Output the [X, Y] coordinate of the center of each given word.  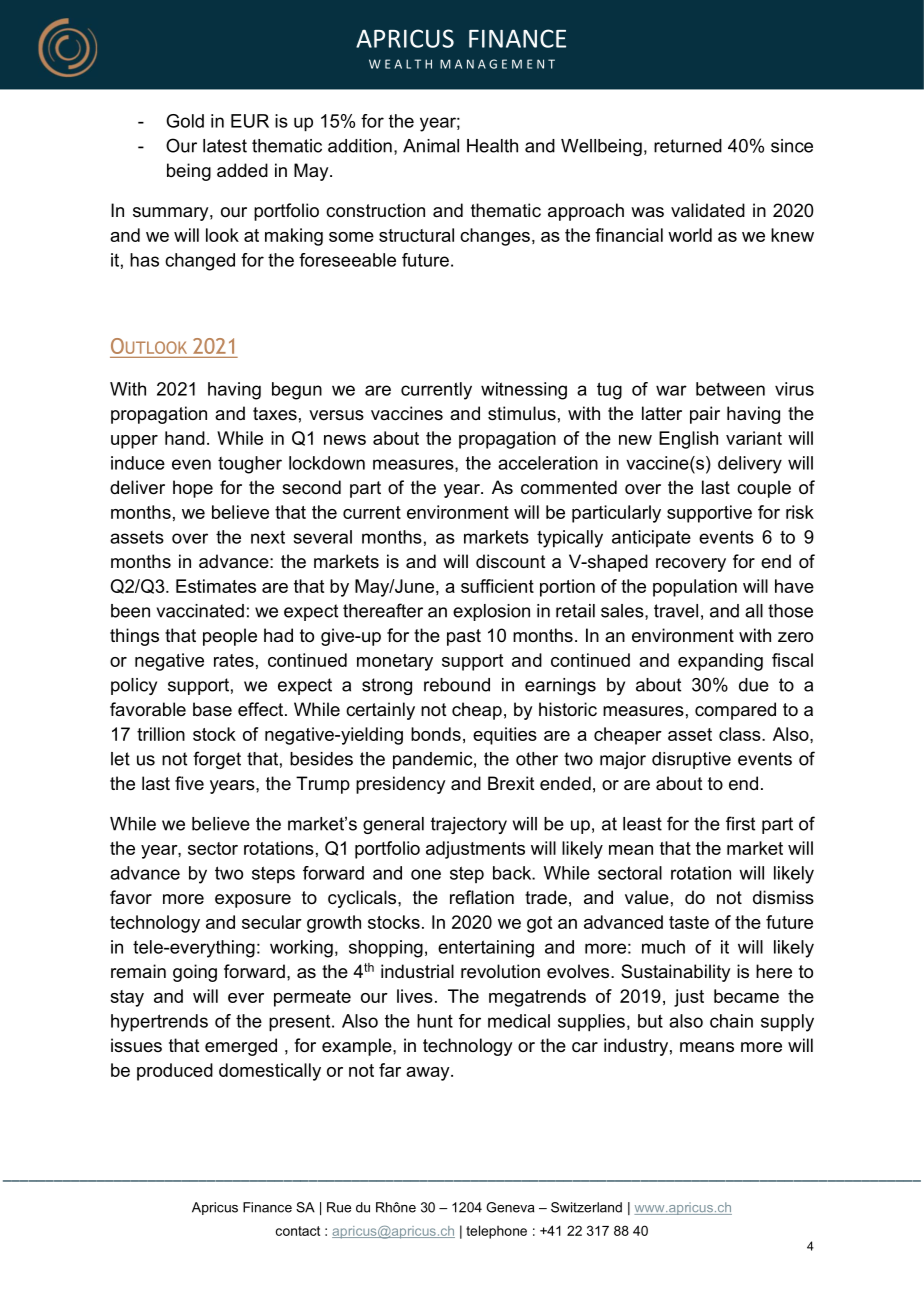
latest [225, 146]
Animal [431, 146]
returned [688, 146]
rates [234, 660]
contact [298, 1231]
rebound [457, 685]
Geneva [510, 1207]
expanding [720, 662]
